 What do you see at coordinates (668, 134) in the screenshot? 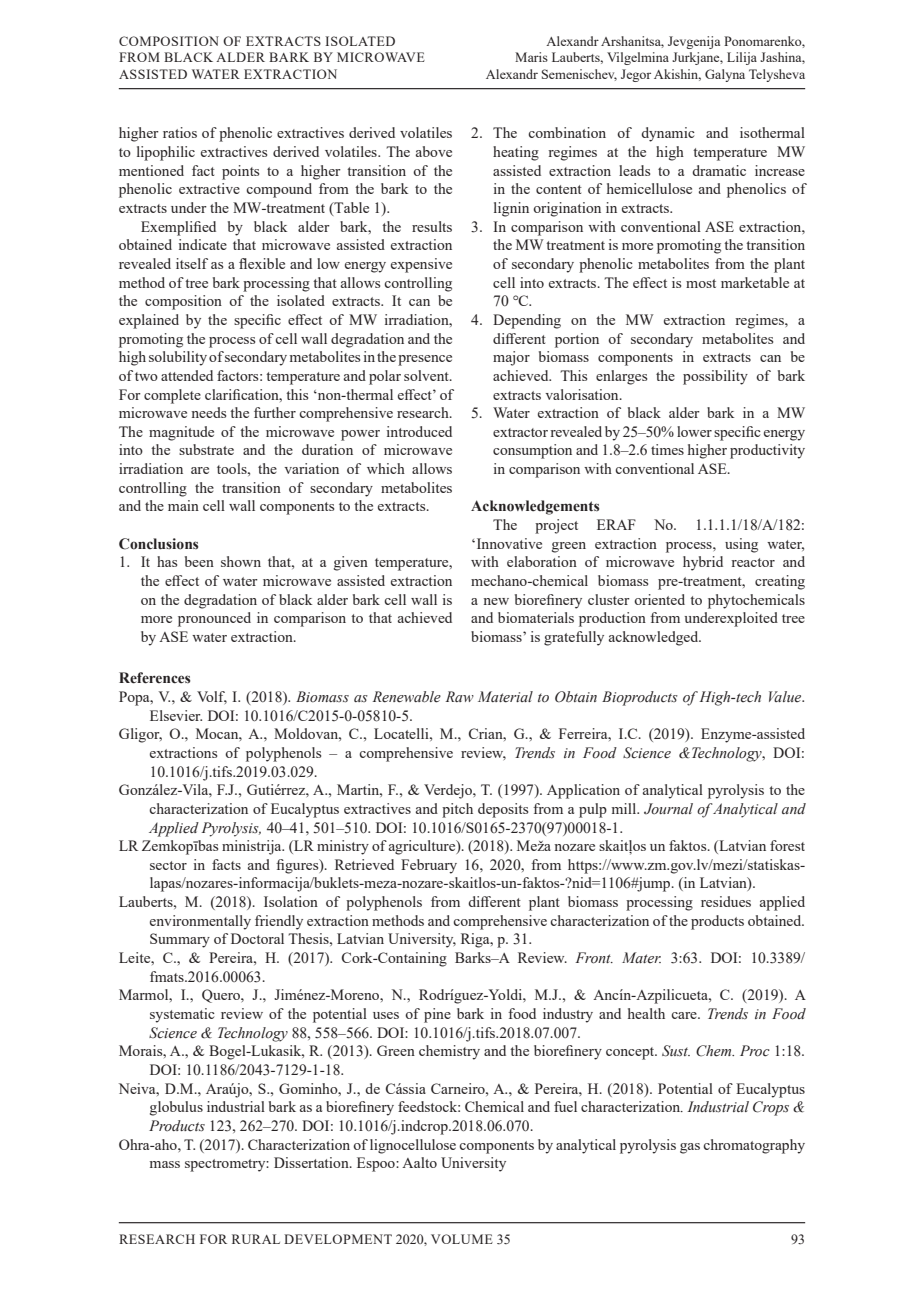
I see `dynamic` at bounding box center [668, 134].
